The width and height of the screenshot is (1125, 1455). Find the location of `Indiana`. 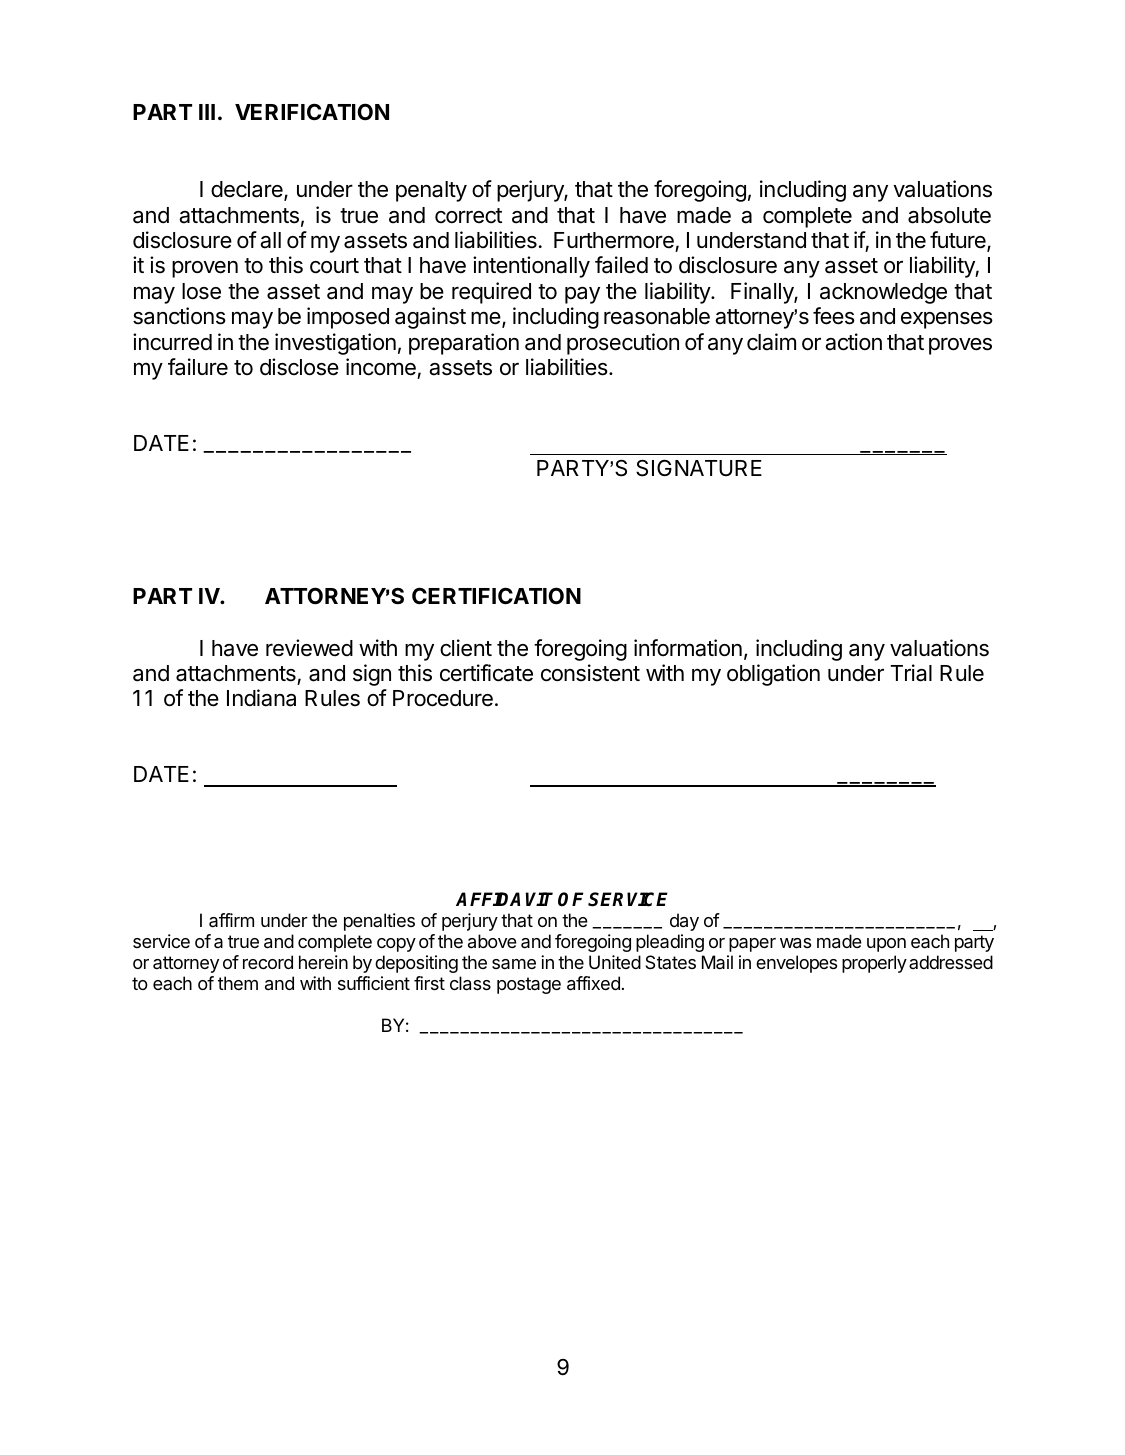

Indiana is located at coordinates (261, 698).
